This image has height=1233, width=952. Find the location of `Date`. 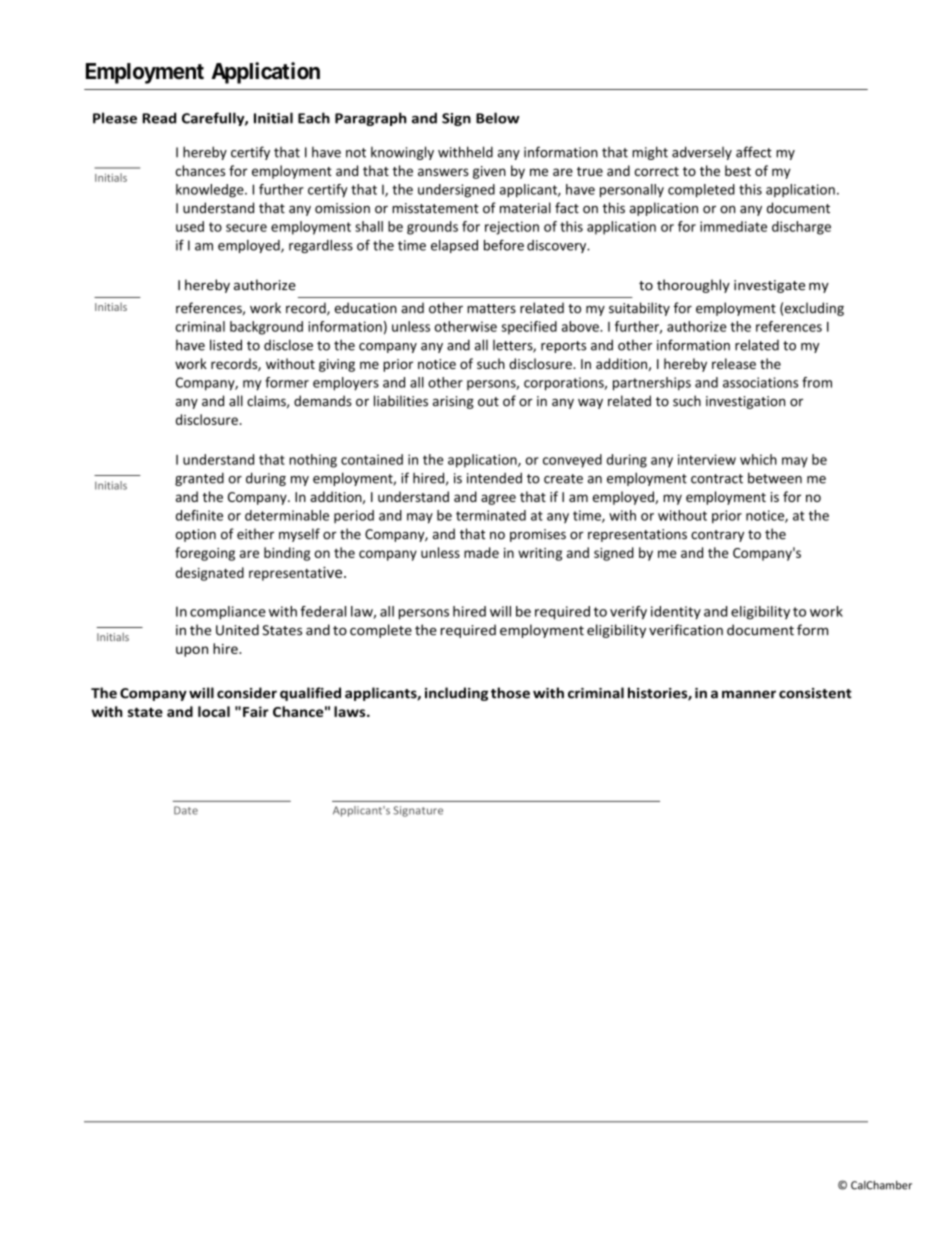

Date is located at coordinates (186, 810).
